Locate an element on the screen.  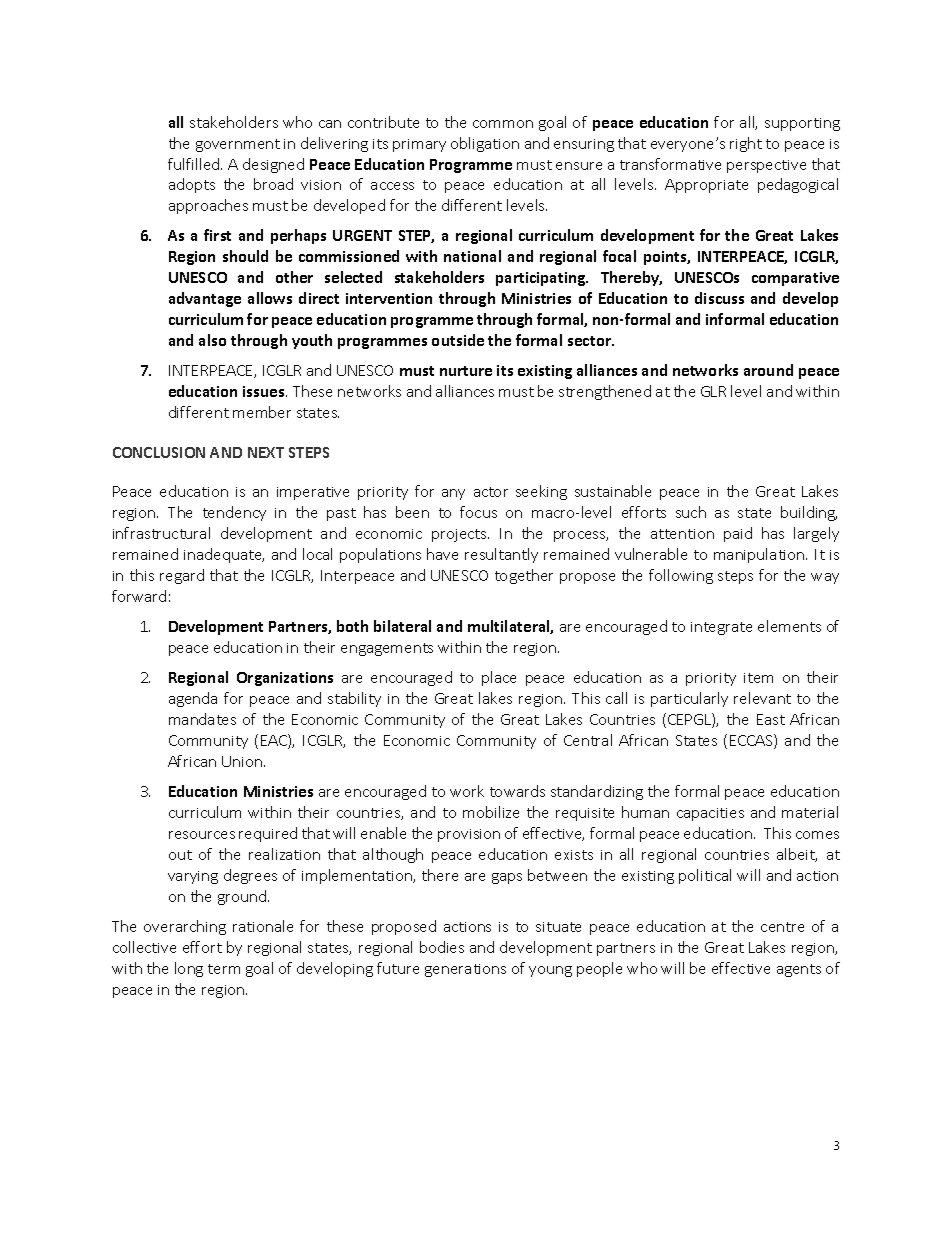
member is located at coordinates (262, 412).
